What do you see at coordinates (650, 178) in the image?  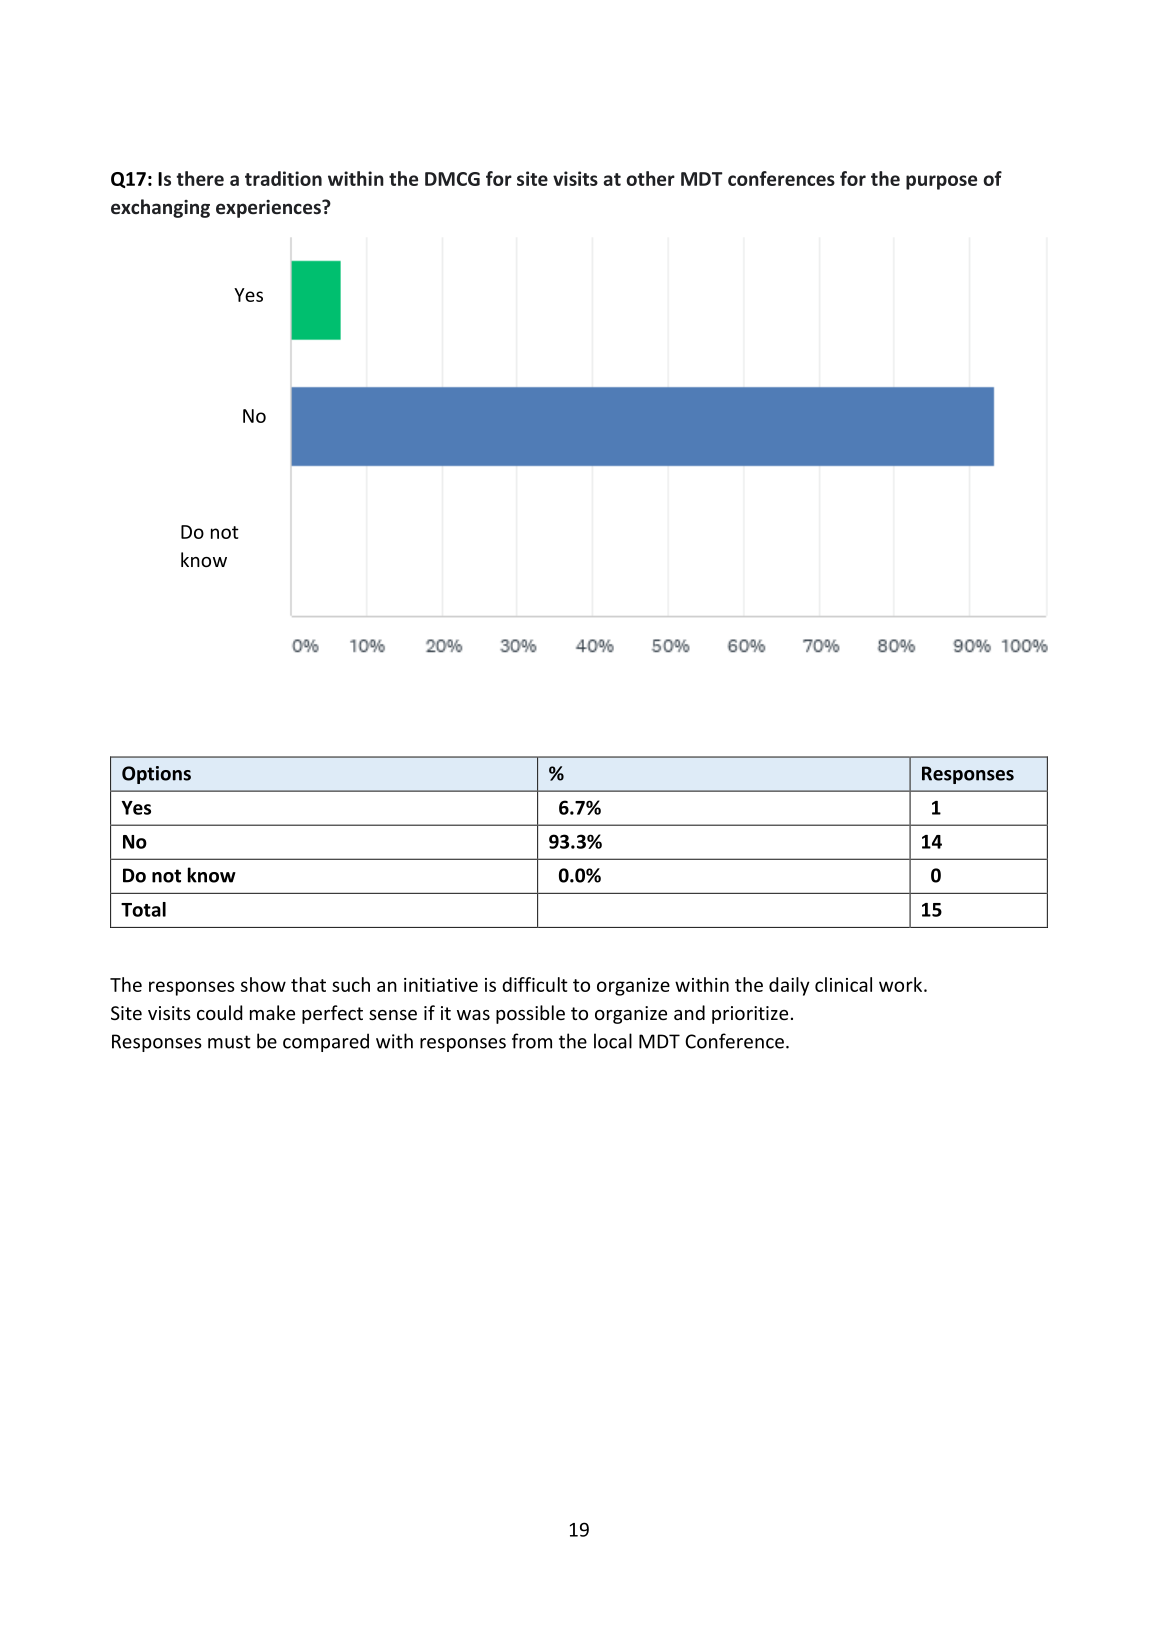 I see `other` at bounding box center [650, 178].
